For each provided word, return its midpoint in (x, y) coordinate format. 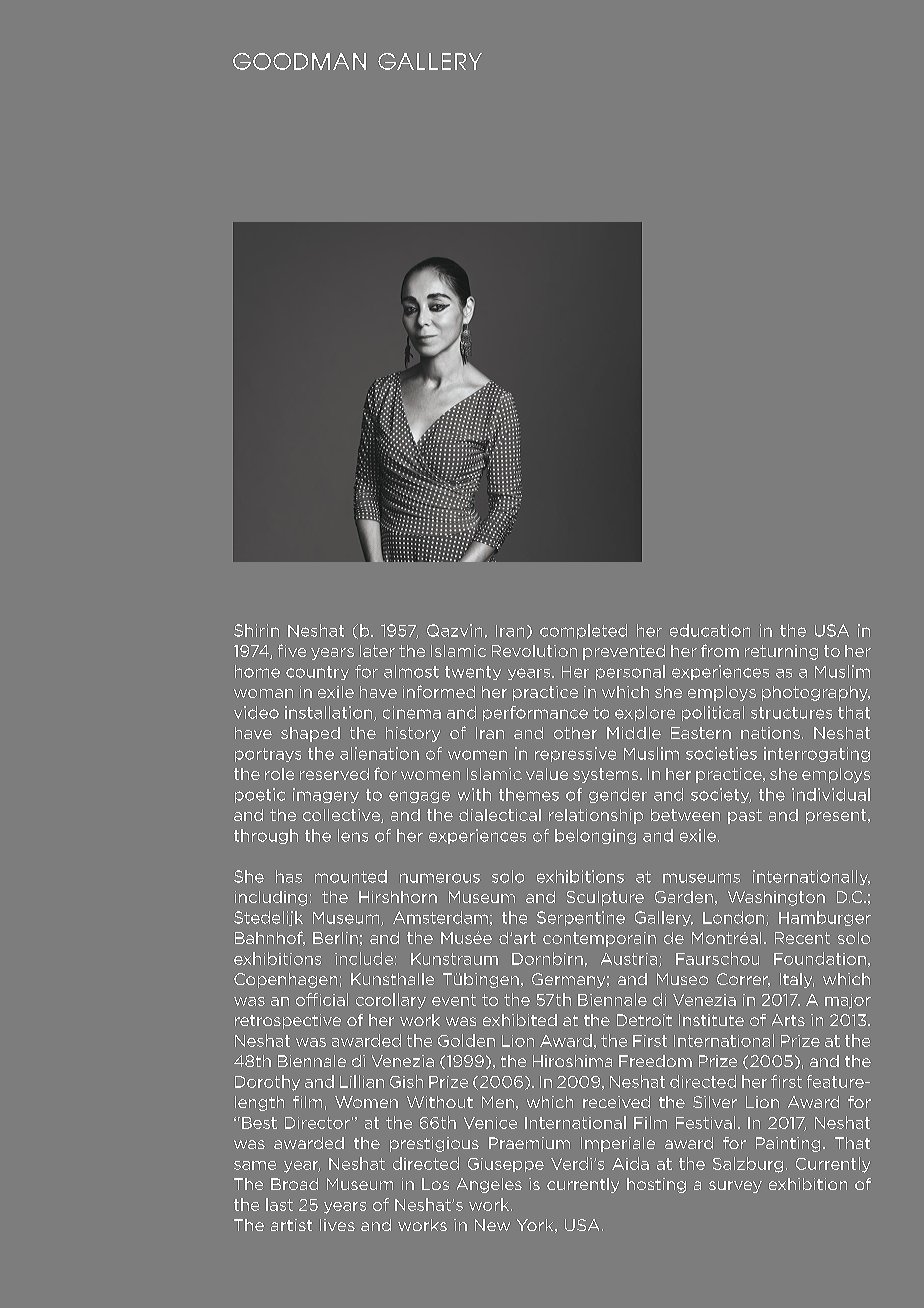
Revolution (534, 651)
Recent (802, 938)
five (292, 650)
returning (781, 652)
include (364, 958)
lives (337, 1225)
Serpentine (581, 918)
